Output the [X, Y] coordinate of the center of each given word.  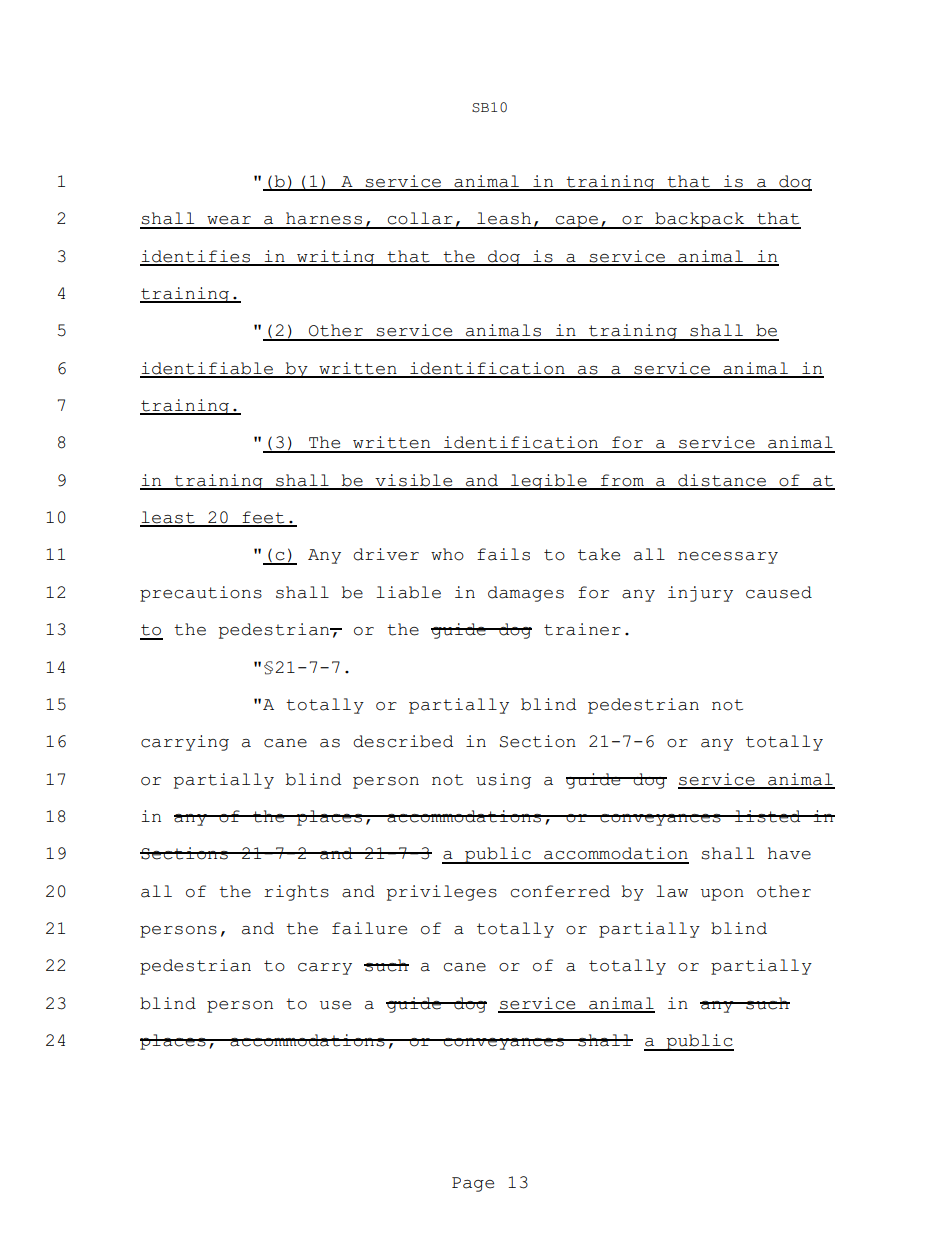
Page [473, 1184]
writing [336, 258]
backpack [700, 220]
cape [576, 222]
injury [700, 594]
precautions [201, 594]
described [403, 741]
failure [369, 928]
